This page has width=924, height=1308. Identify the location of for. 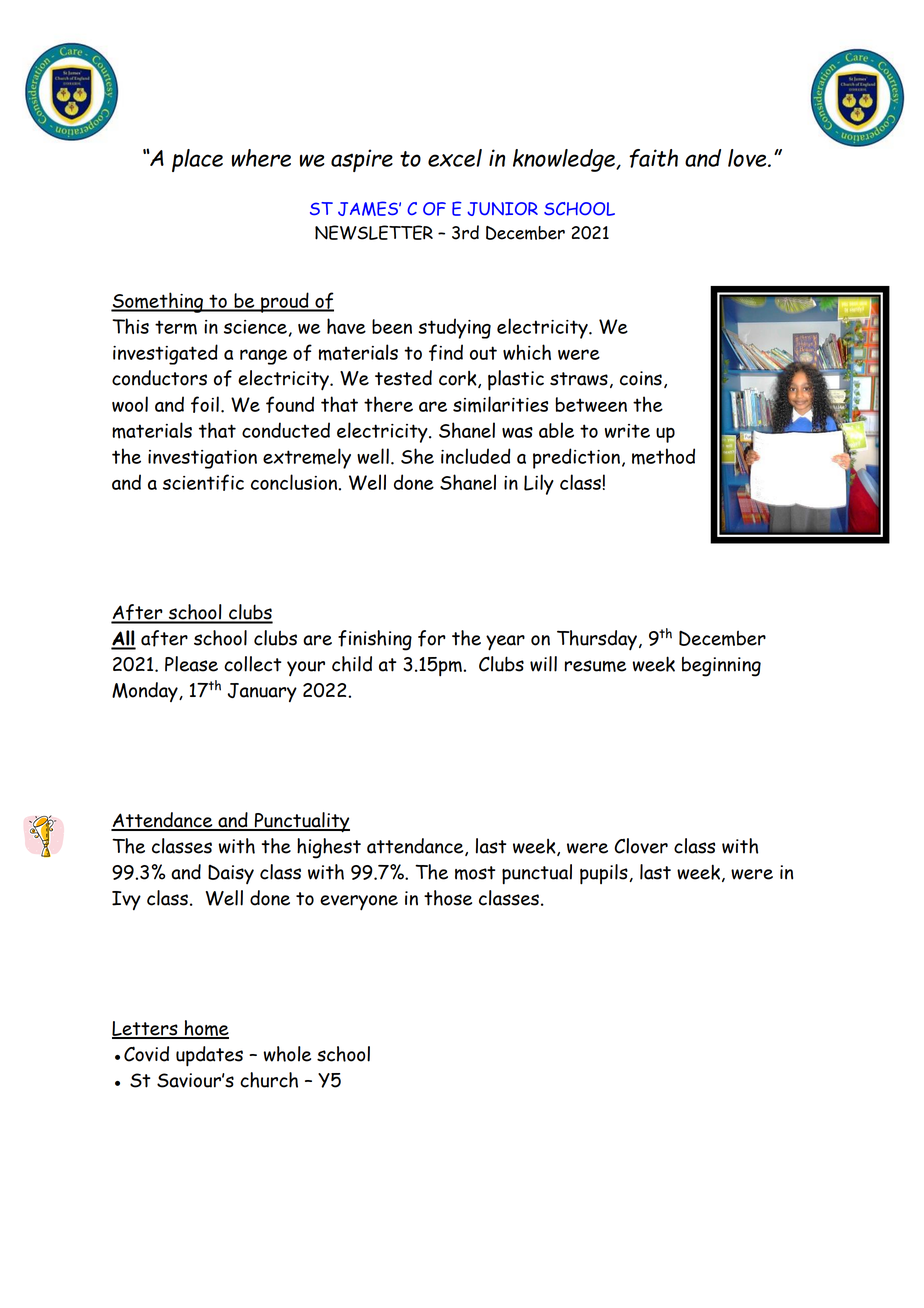
(432, 638).
